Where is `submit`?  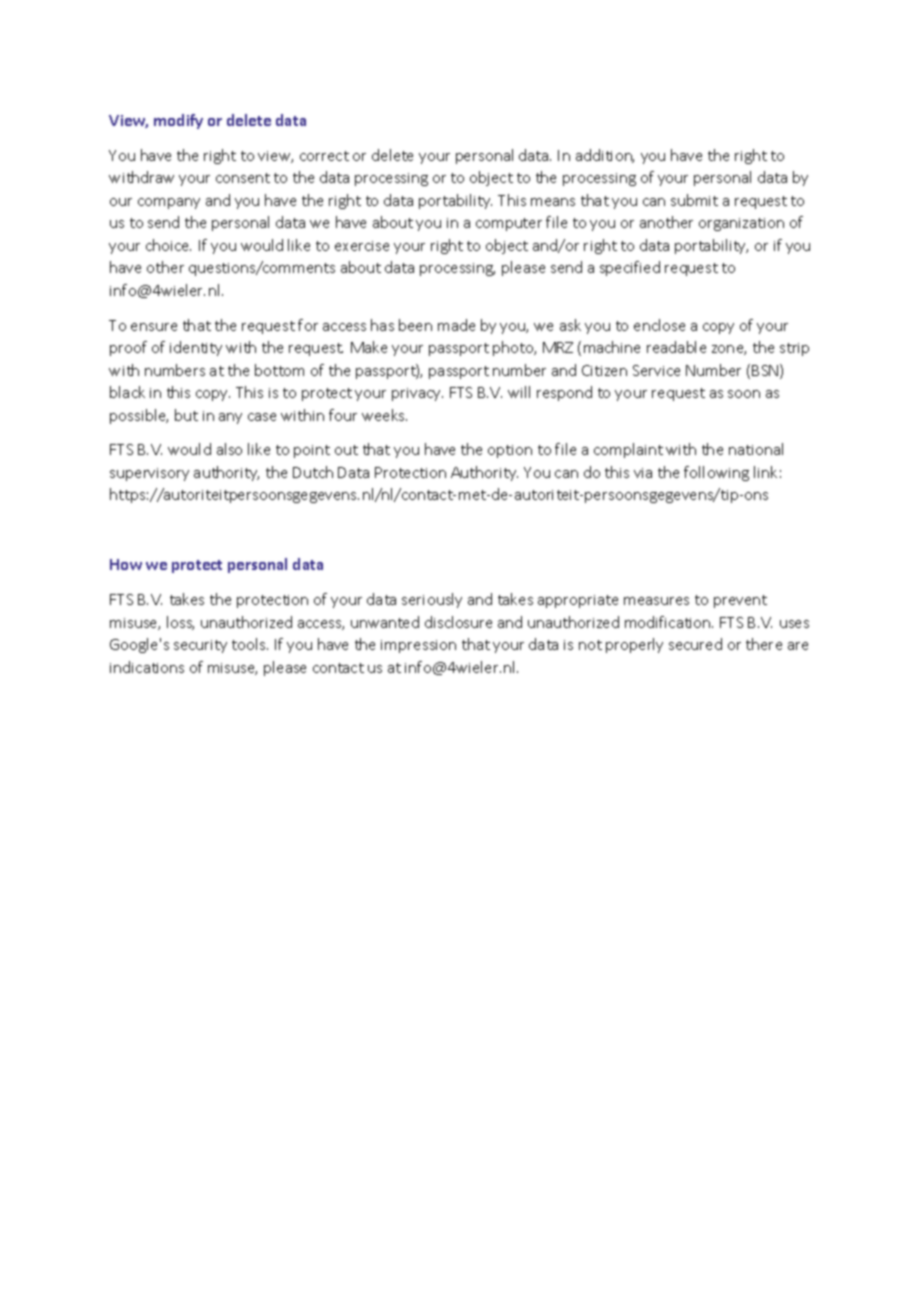
submit is located at coordinates (694, 200).
